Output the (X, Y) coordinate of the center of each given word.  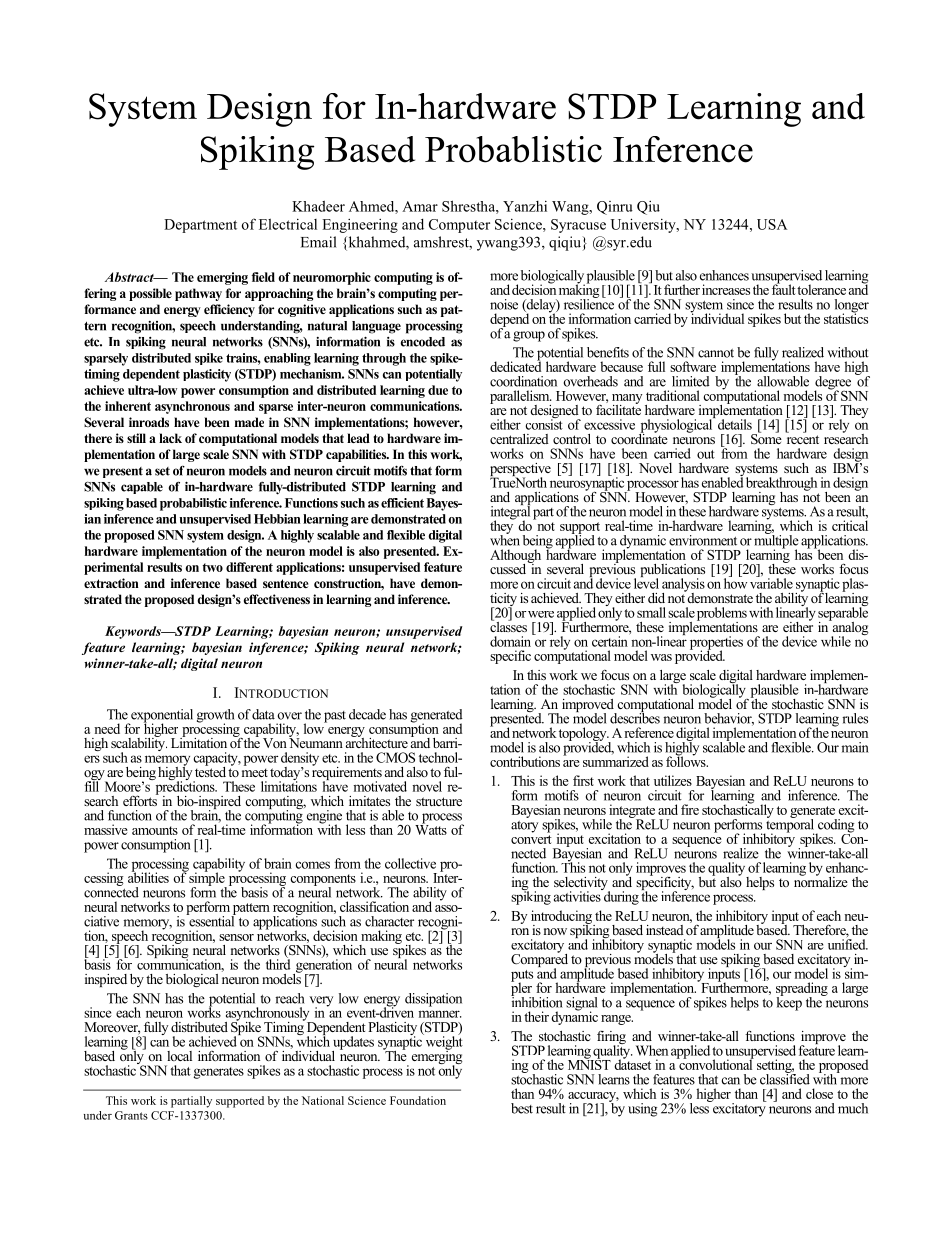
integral (510, 513)
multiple (776, 542)
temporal (790, 825)
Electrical (288, 224)
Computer (459, 226)
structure (439, 801)
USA (772, 224)
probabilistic (193, 504)
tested (210, 770)
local (179, 1056)
